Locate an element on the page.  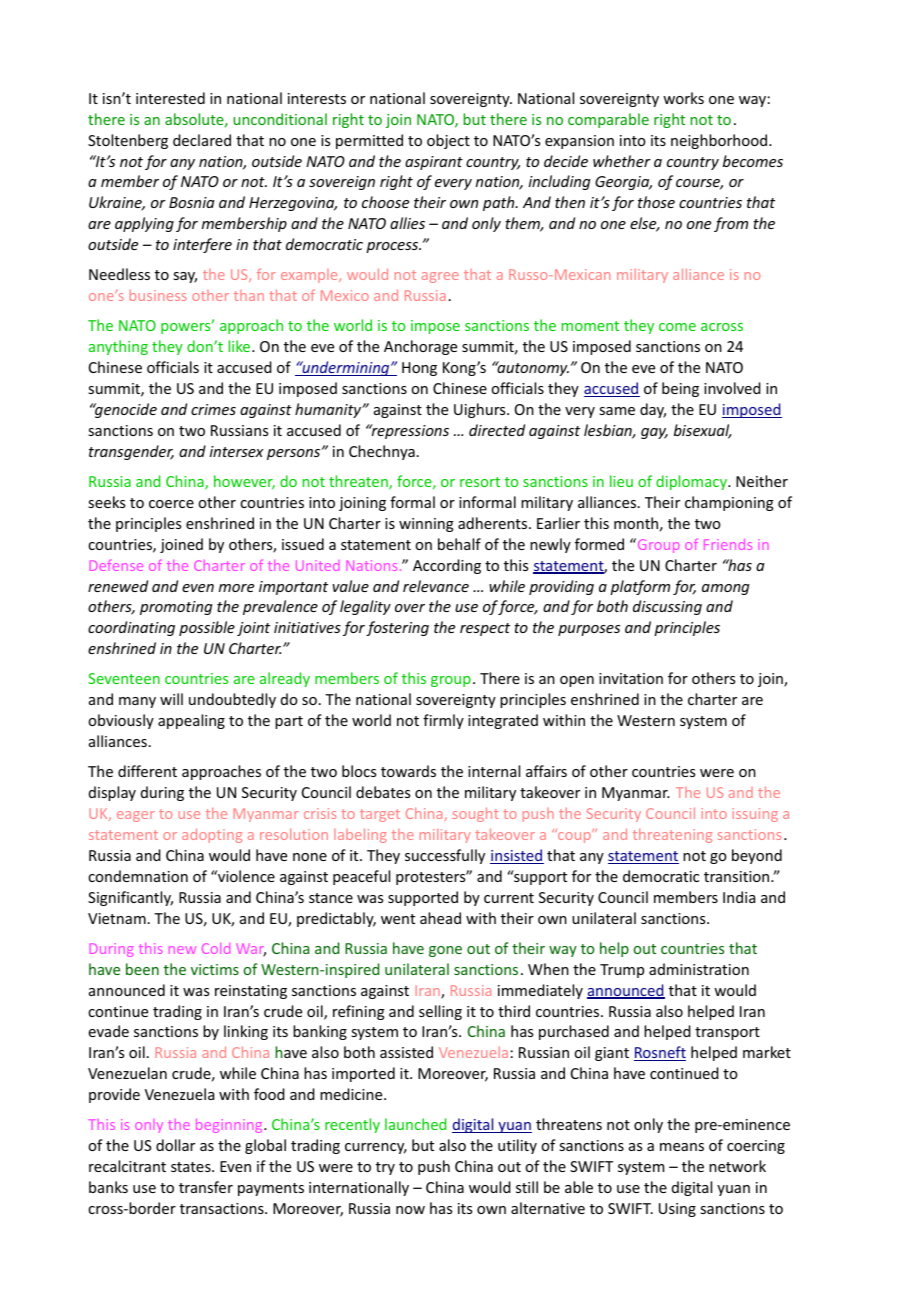
neighborhood is located at coordinates (720, 141).
